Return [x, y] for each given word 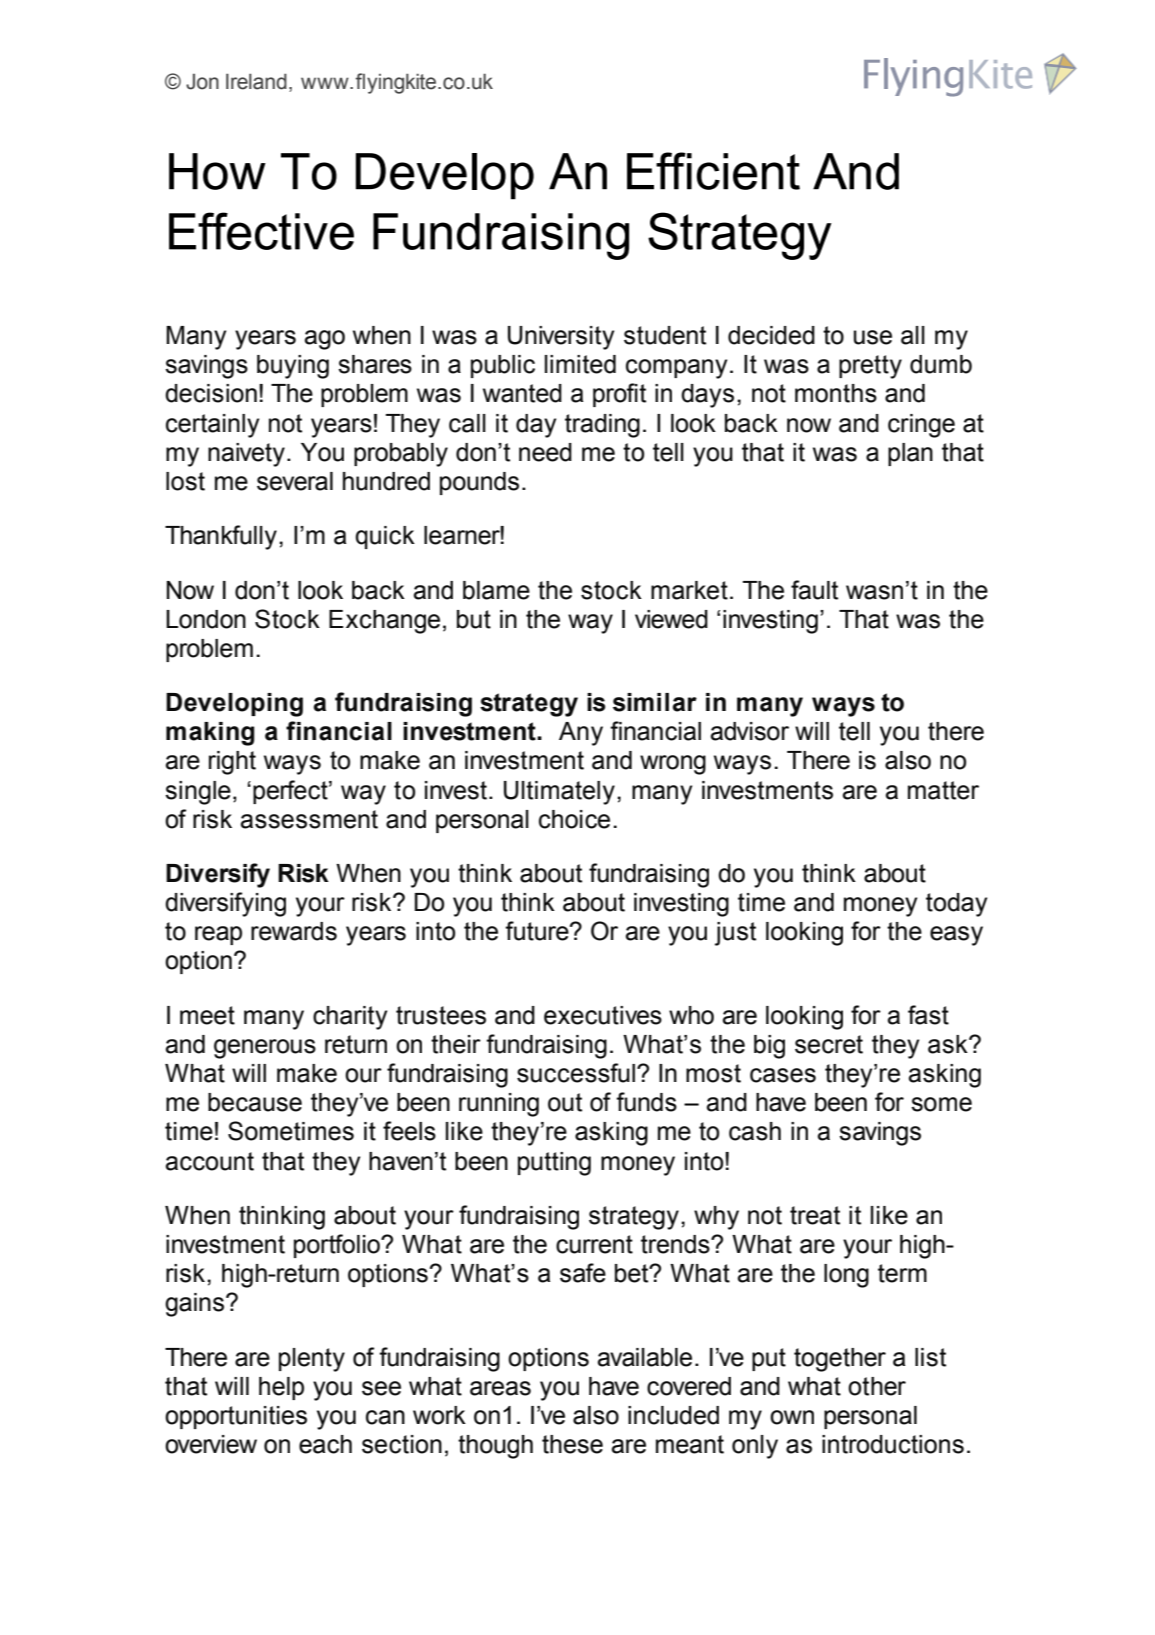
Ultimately [559, 793]
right [232, 763]
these [572, 1444]
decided [771, 335]
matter [943, 790]
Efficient [713, 171]
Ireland [256, 81]
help [281, 1388]
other [877, 1386]
